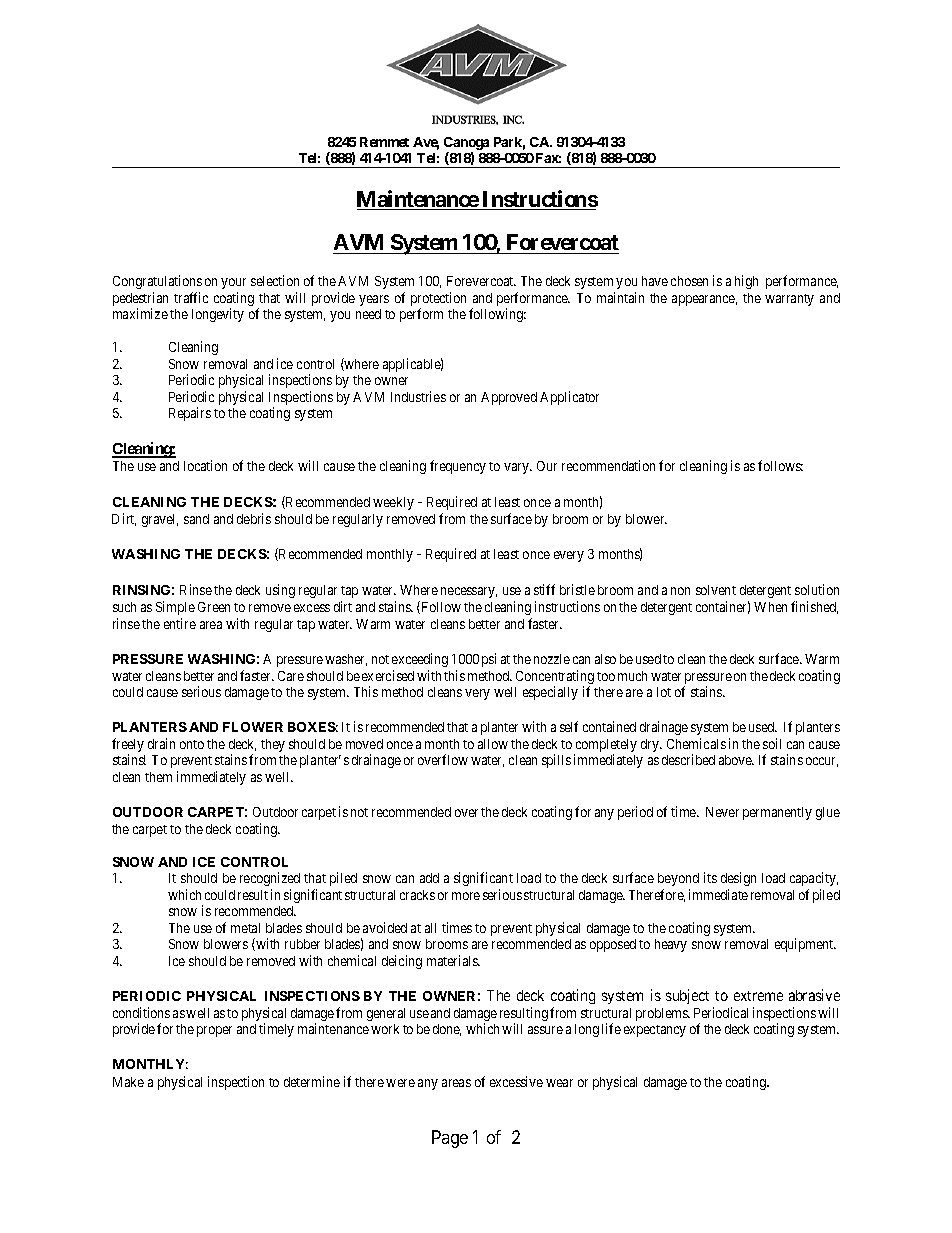  What do you see at coordinates (128, 1082) in the screenshot?
I see `Make` at bounding box center [128, 1082].
